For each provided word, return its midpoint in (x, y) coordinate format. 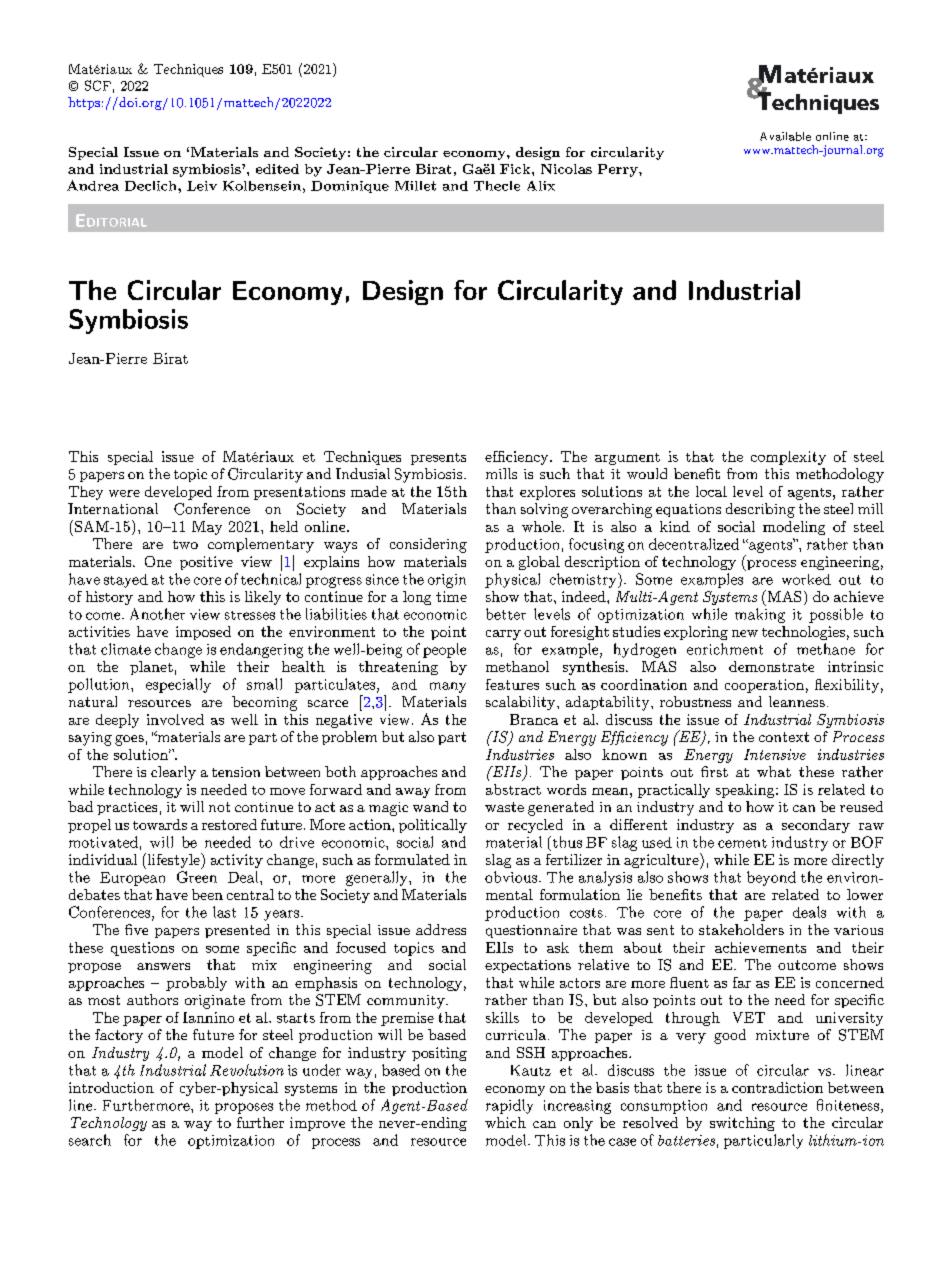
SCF (98, 85)
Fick (516, 169)
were (124, 493)
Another (157, 614)
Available (785, 136)
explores (547, 493)
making (760, 615)
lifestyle (173, 861)
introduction (111, 1087)
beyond (771, 878)
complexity (788, 458)
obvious (512, 877)
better (506, 614)
